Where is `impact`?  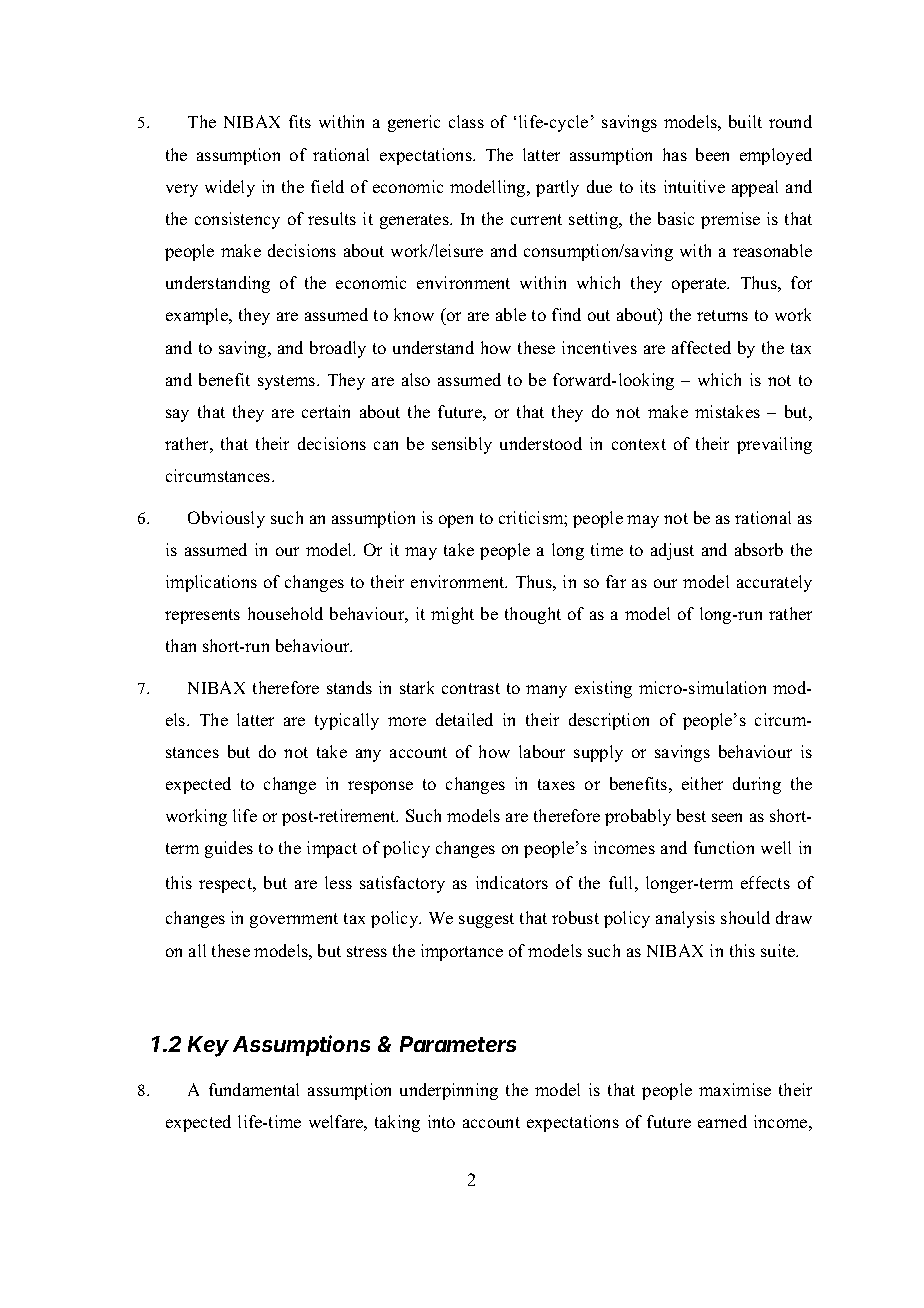 impact is located at coordinates (332, 849).
